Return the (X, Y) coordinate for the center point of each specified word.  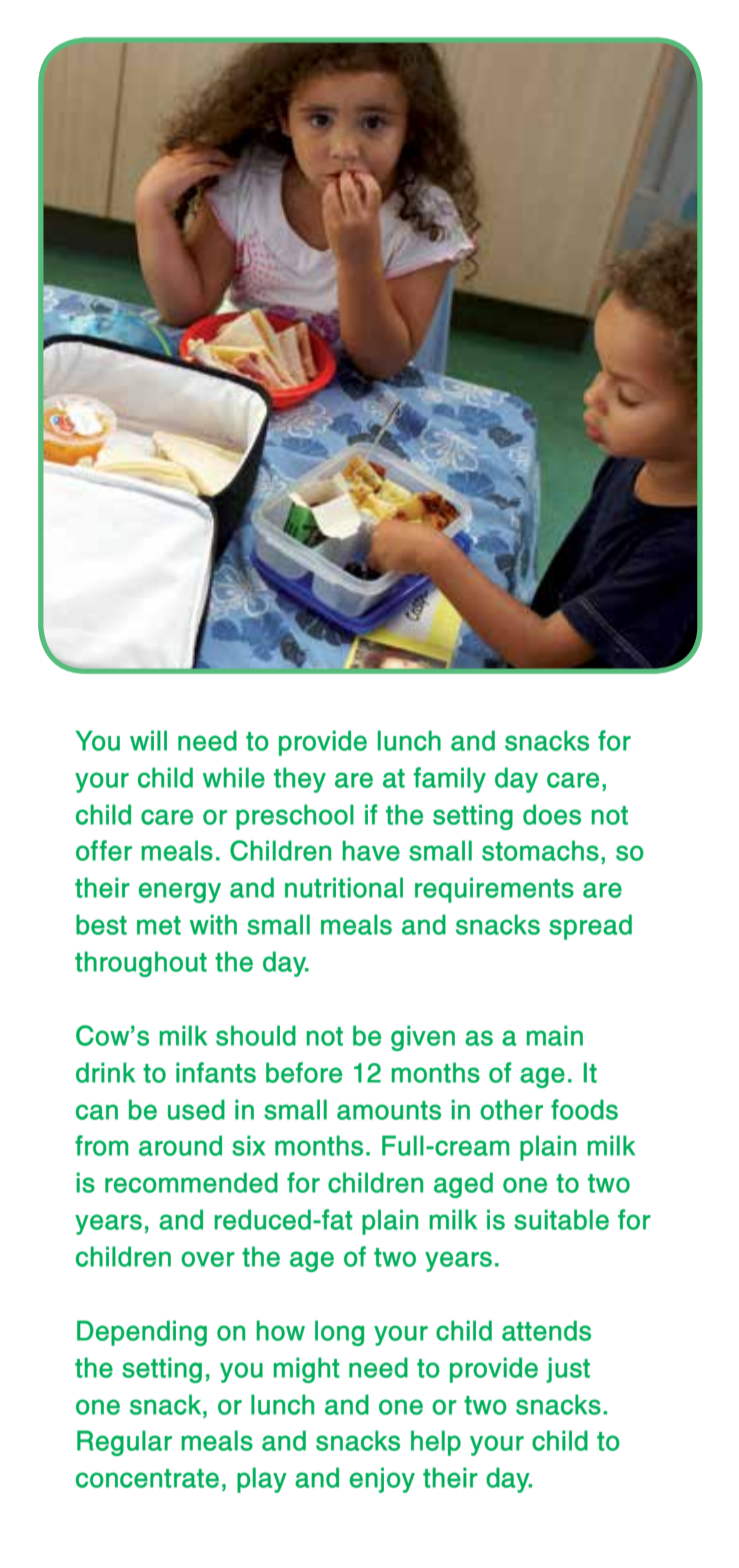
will (148, 740)
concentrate (147, 1478)
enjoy (382, 1480)
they (300, 780)
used (196, 1109)
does (552, 814)
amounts (389, 1110)
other (511, 1109)
